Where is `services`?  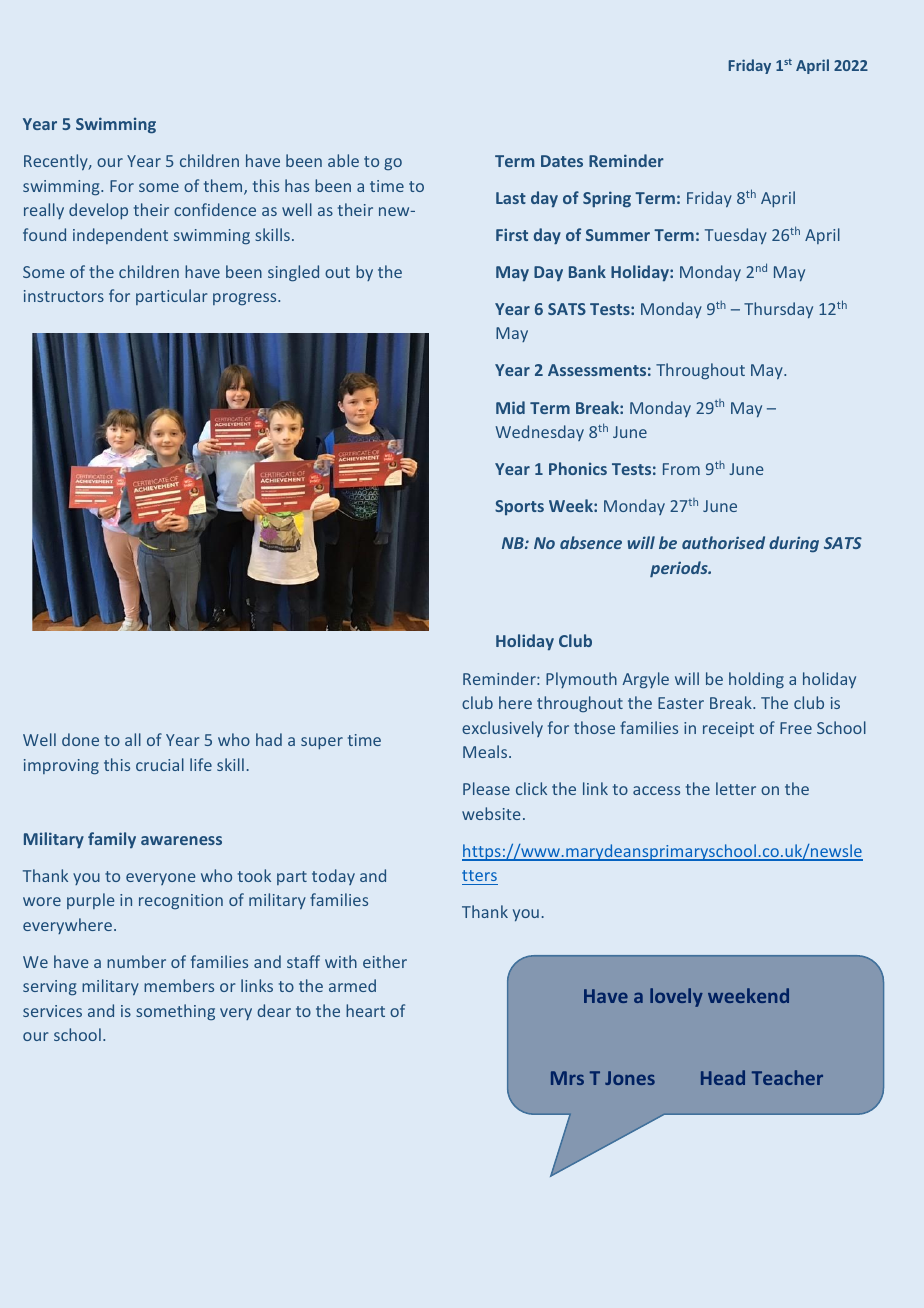 services is located at coordinates (52, 1011).
